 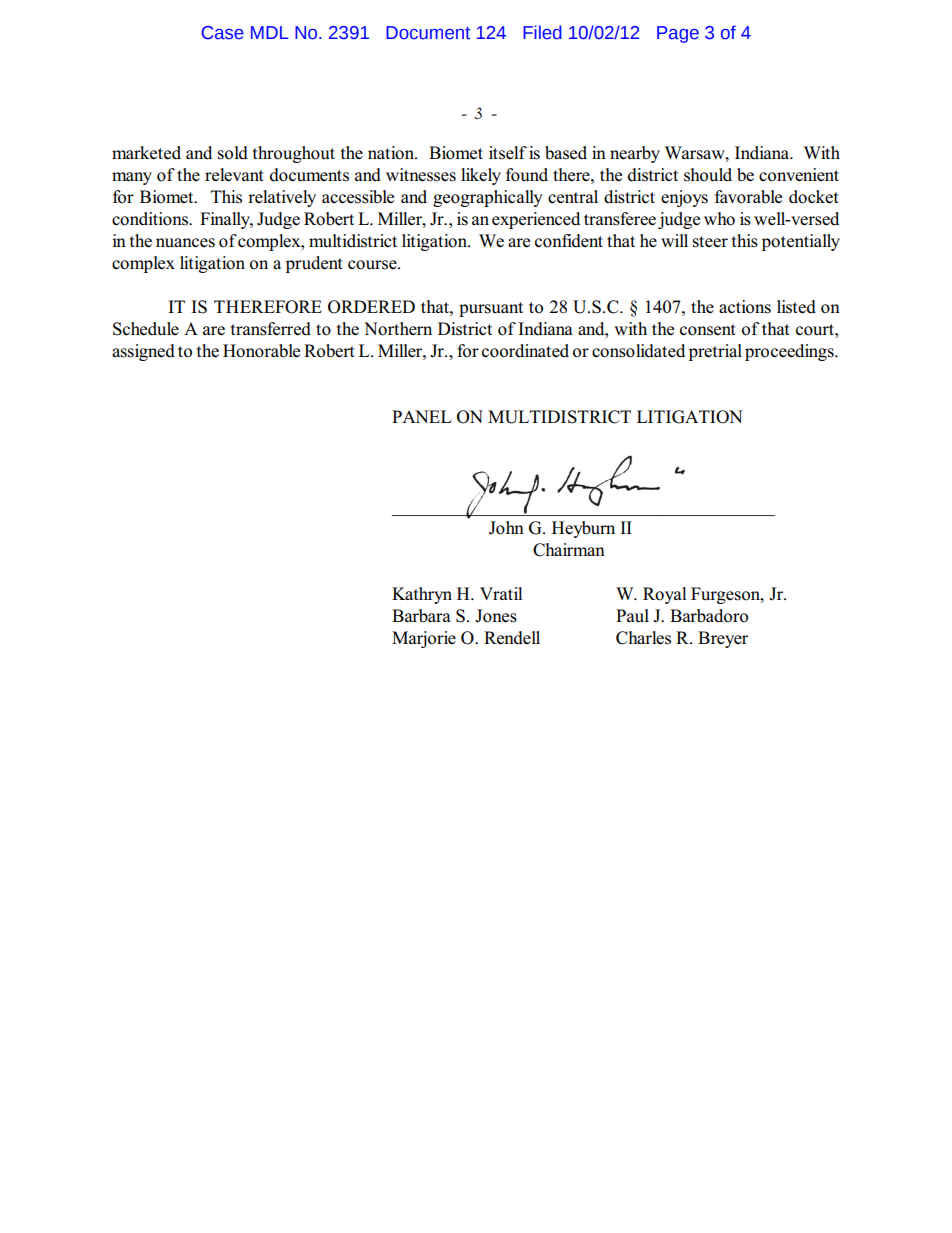 What do you see at coordinates (496, 616) in the screenshot?
I see `Jones` at bounding box center [496, 616].
